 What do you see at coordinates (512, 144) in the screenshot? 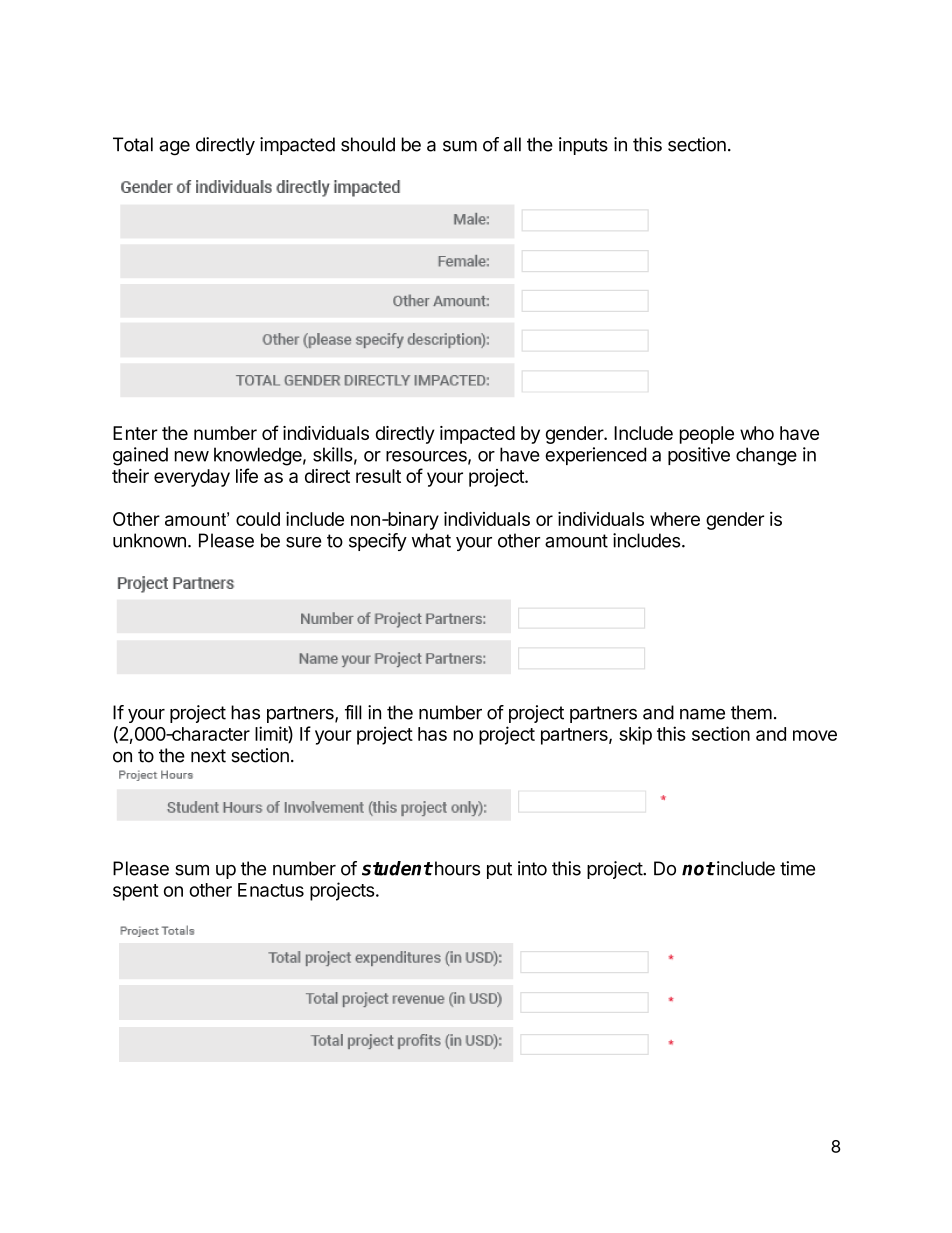
I see `all` at bounding box center [512, 144].
